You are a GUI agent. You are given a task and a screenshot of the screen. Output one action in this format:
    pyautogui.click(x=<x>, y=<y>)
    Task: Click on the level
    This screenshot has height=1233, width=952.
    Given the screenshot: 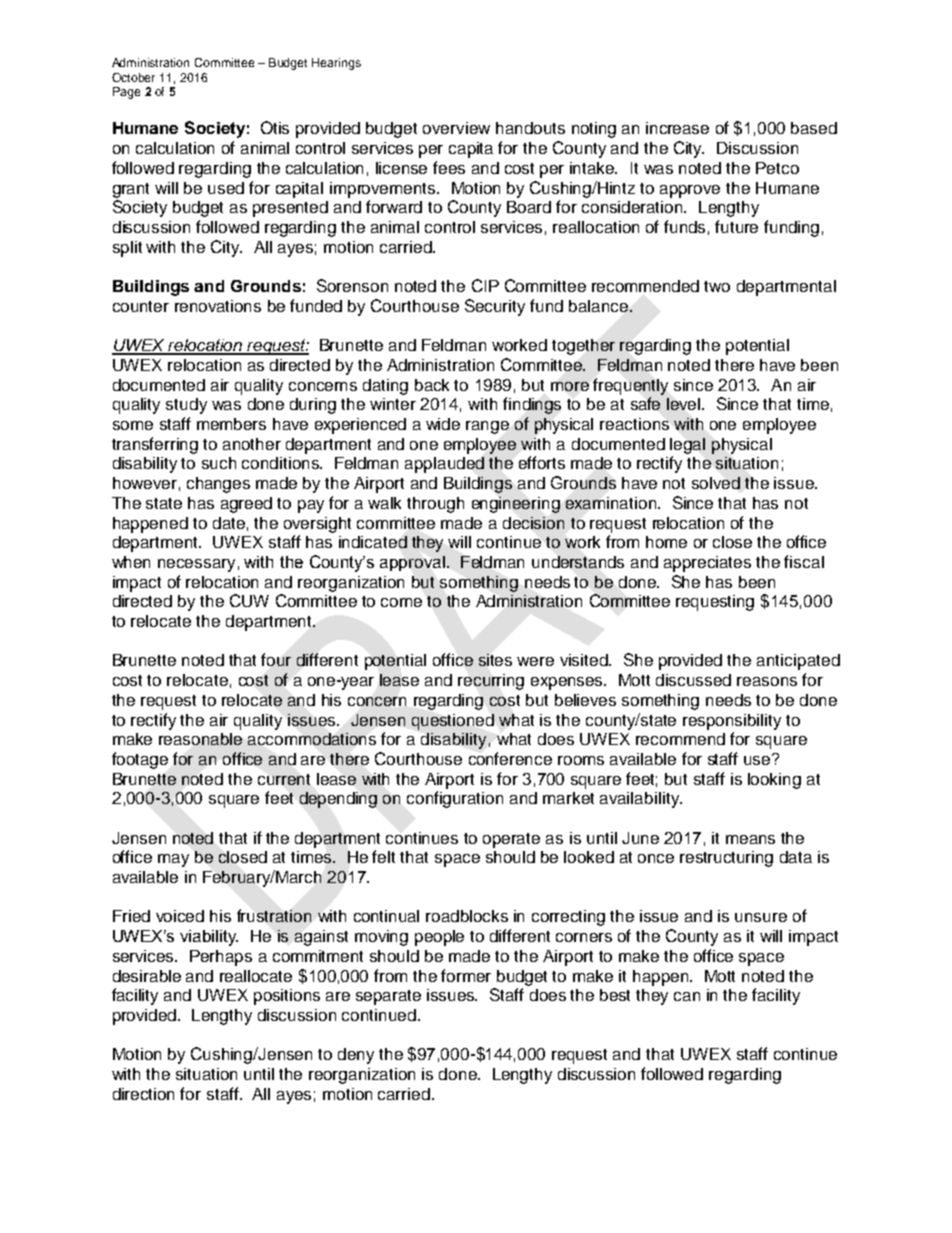 What is the action you would take?
    pyautogui.click(x=685, y=404)
